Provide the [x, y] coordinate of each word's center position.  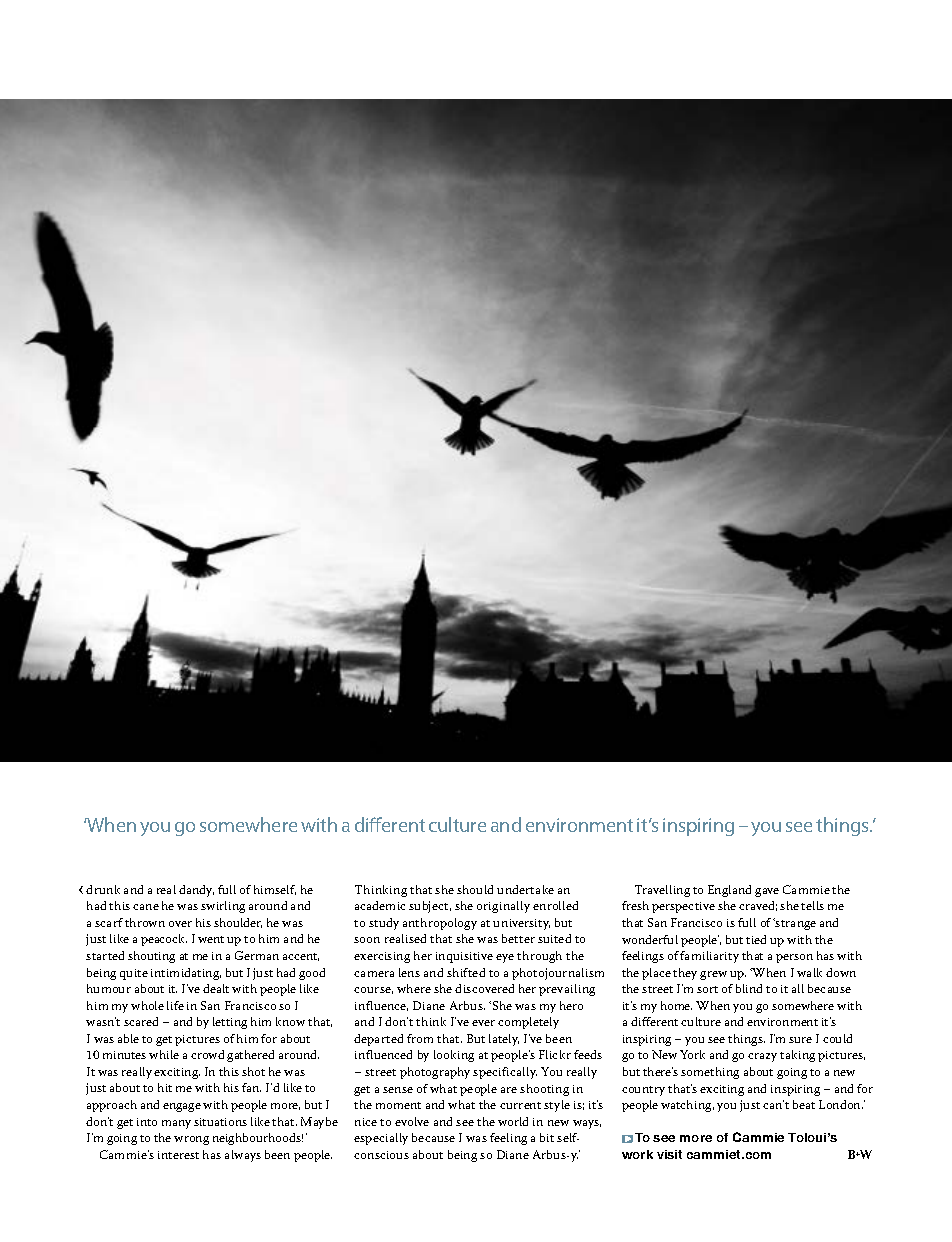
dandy [196, 891]
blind [749, 988]
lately [504, 1040]
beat [804, 1104]
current [520, 1105]
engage [182, 1107]
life [175, 1005]
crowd [207, 1054]
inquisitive [464, 957]
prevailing [567, 990]
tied [756, 939]
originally [503, 907]
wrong [191, 1140]
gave [767, 892]
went [211, 939]
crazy [762, 1057]
